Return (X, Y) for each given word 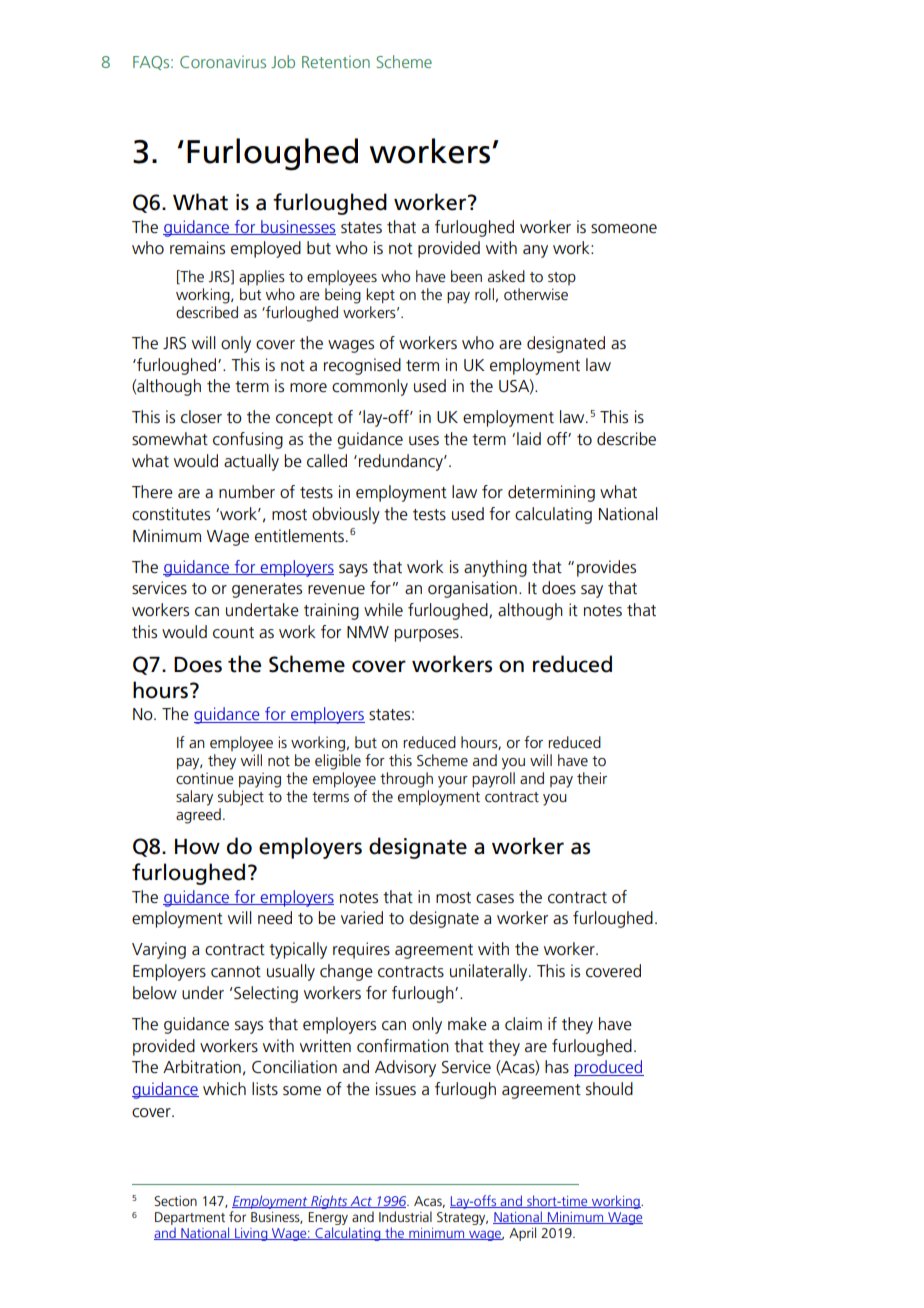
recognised (362, 366)
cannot (236, 972)
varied (362, 917)
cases (495, 899)
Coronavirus (223, 61)
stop (562, 278)
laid (529, 438)
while (383, 610)
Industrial (405, 1216)
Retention (336, 61)
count (233, 633)
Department (190, 1220)
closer (201, 417)
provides (606, 568)
